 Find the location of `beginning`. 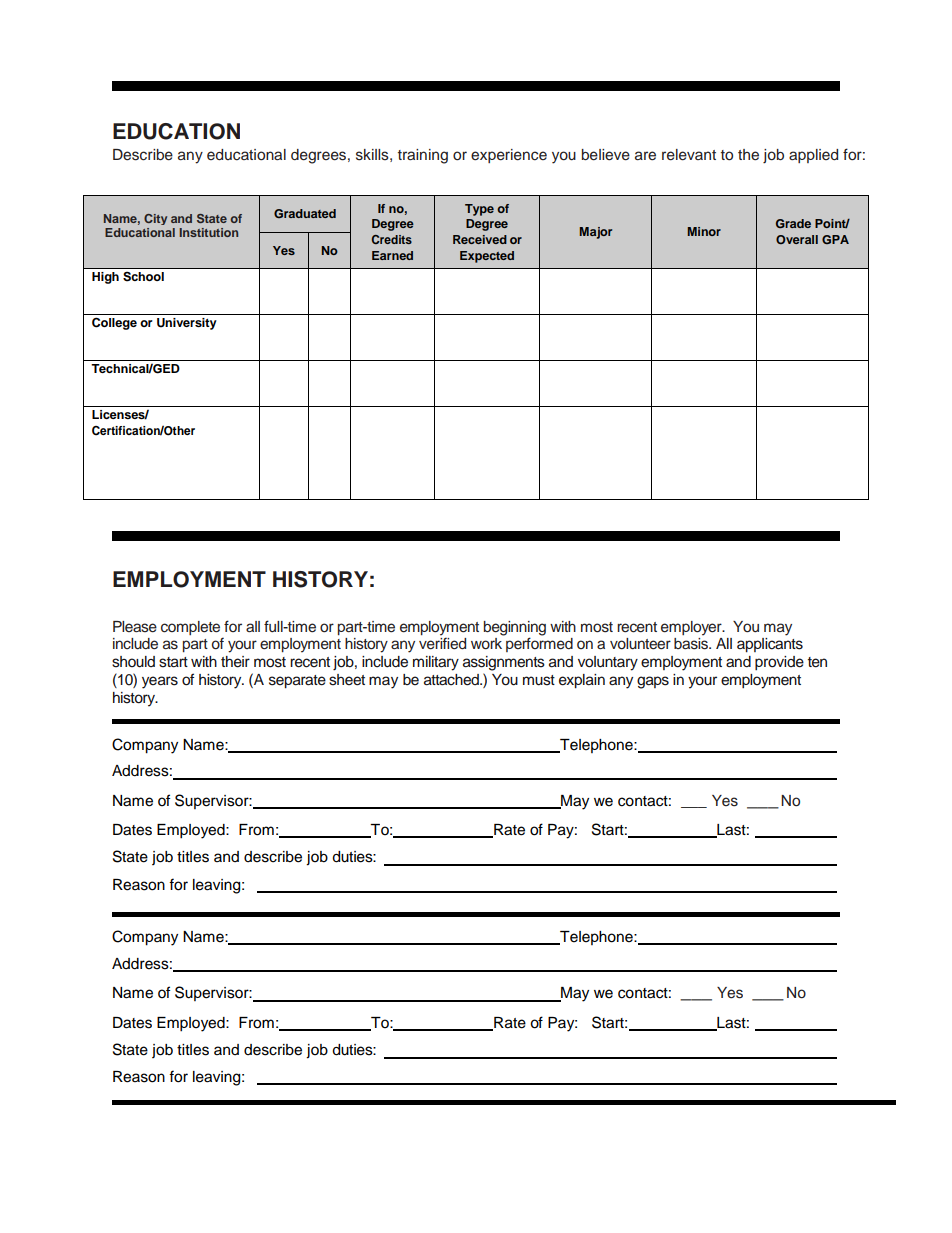

beginning is located at coordinates (515, 629).
